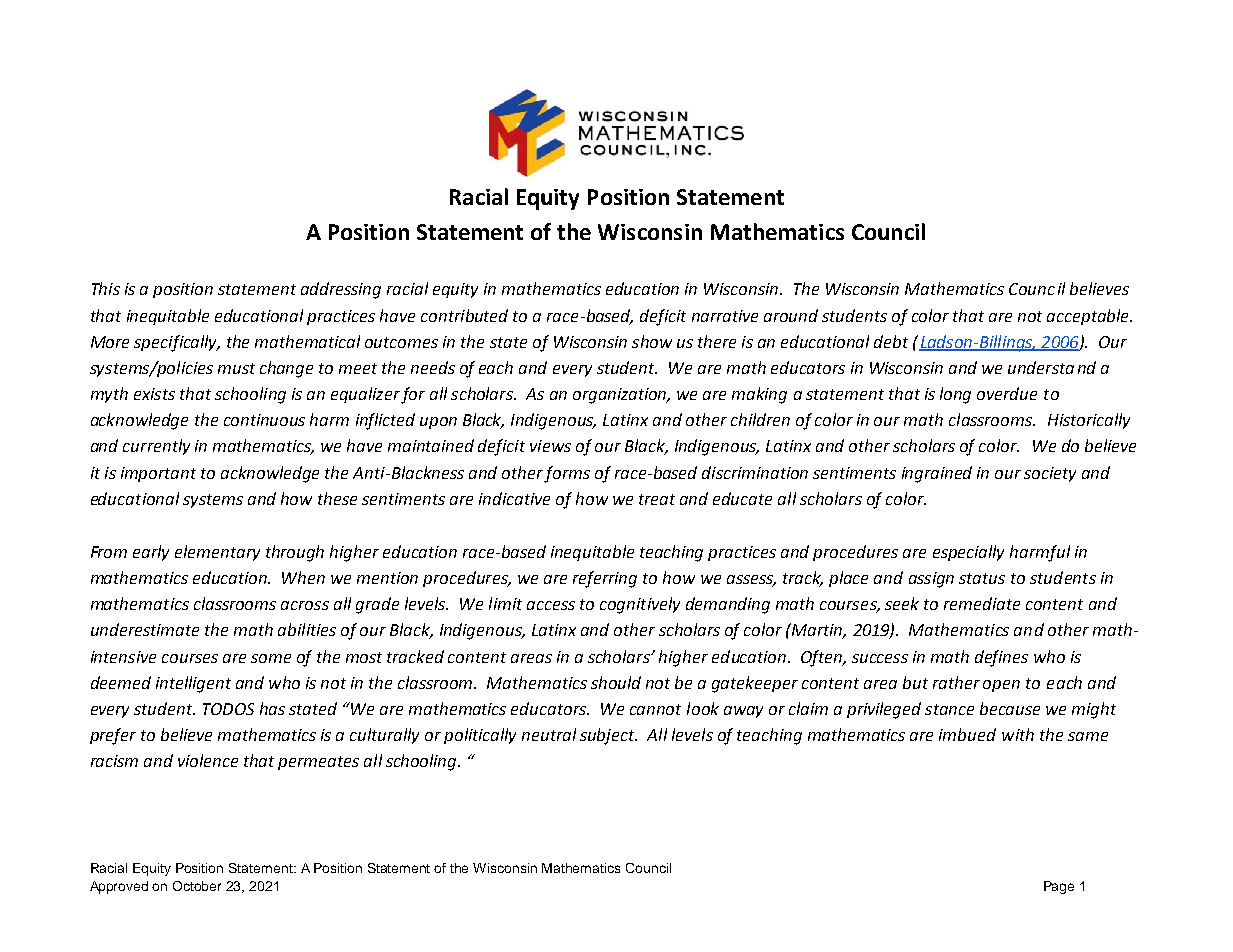  Describe the element at coordinates (158, 474) in the page. I see `important` at that location.
